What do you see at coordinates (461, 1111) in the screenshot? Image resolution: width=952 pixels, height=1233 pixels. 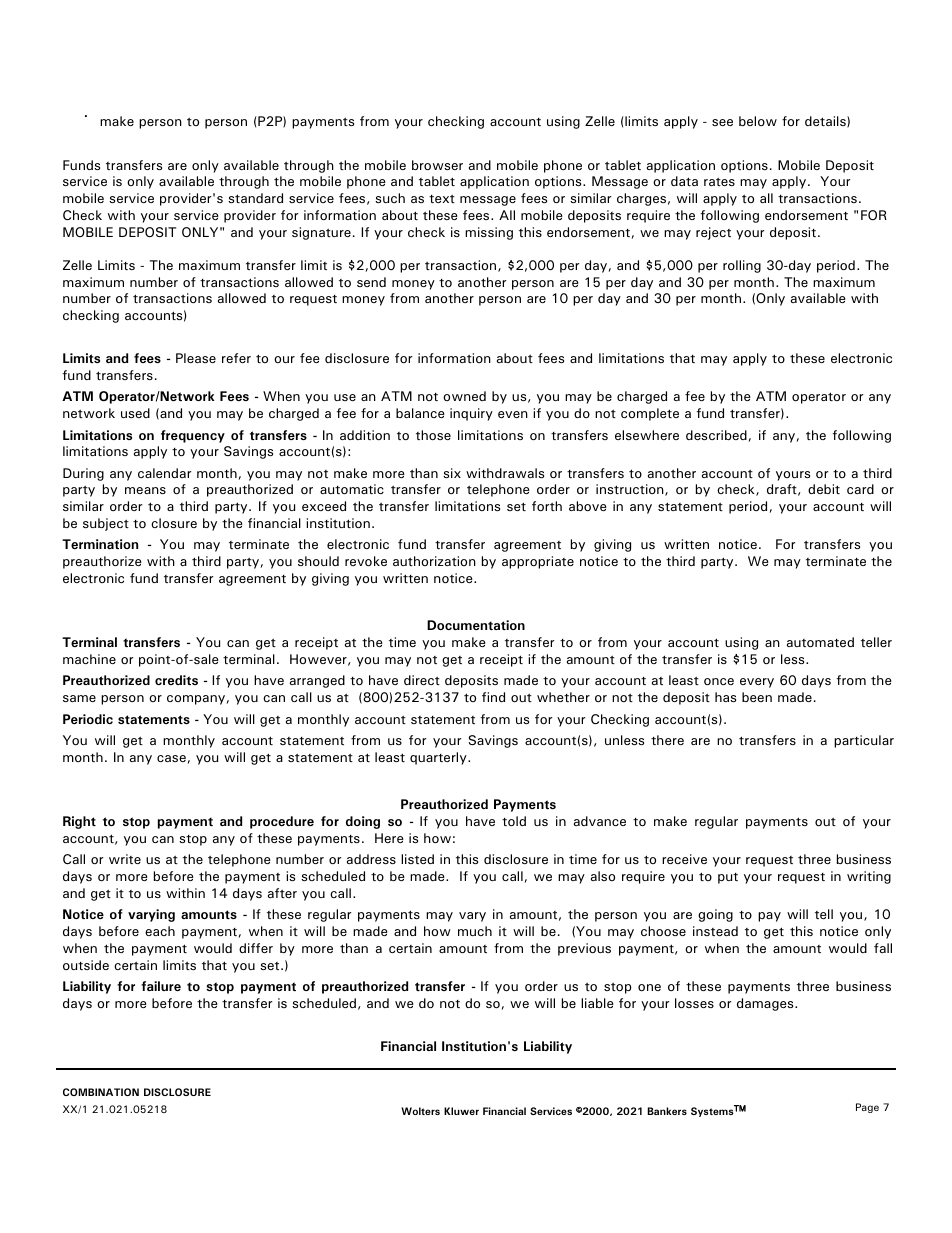 I see `Kluwer` at bounding box center [461, 1111].
